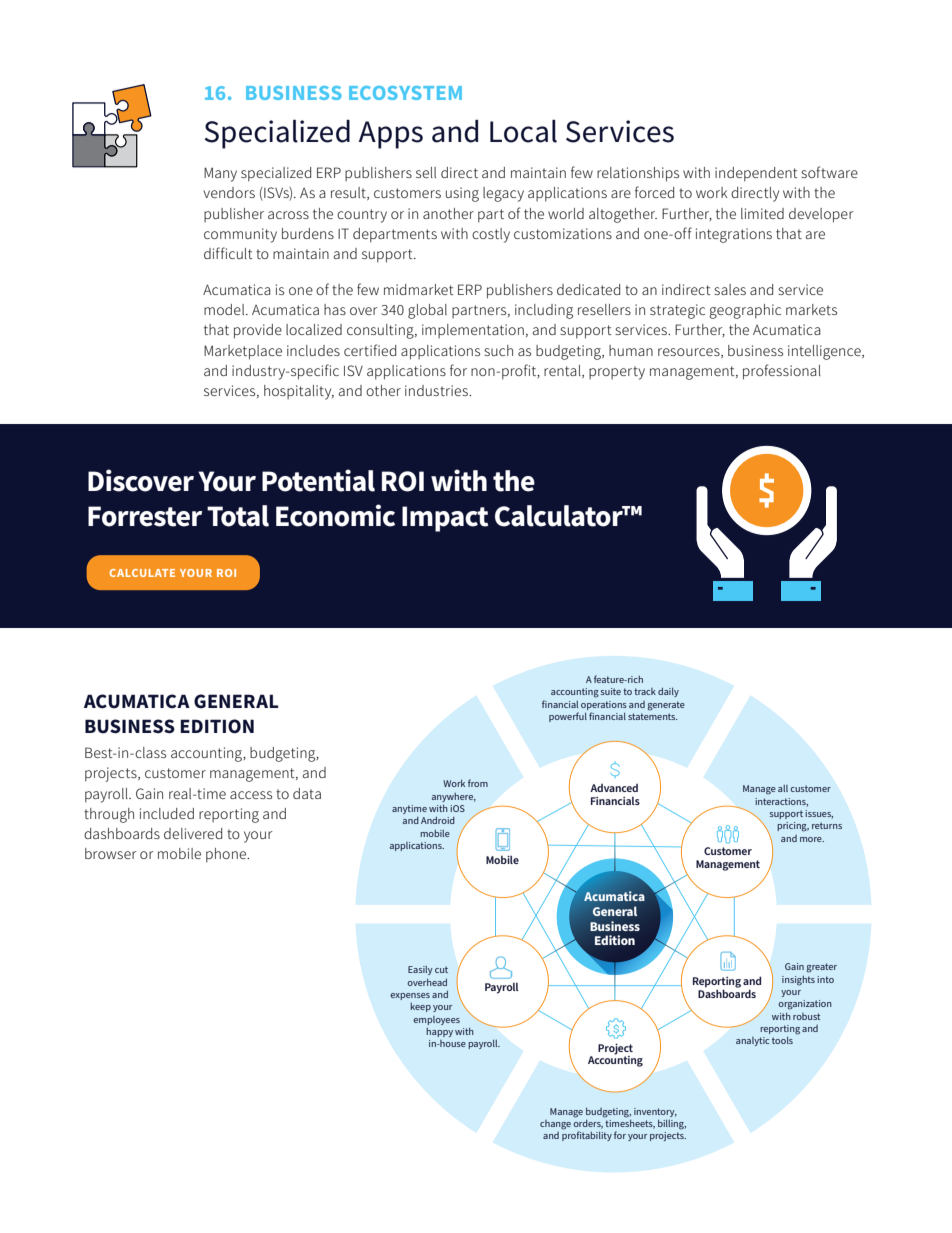 The image size is (952, 1233). What do you see at coordinates (439, 1032) in the page?
I see `happy` at bounding box center [439, 1032].
